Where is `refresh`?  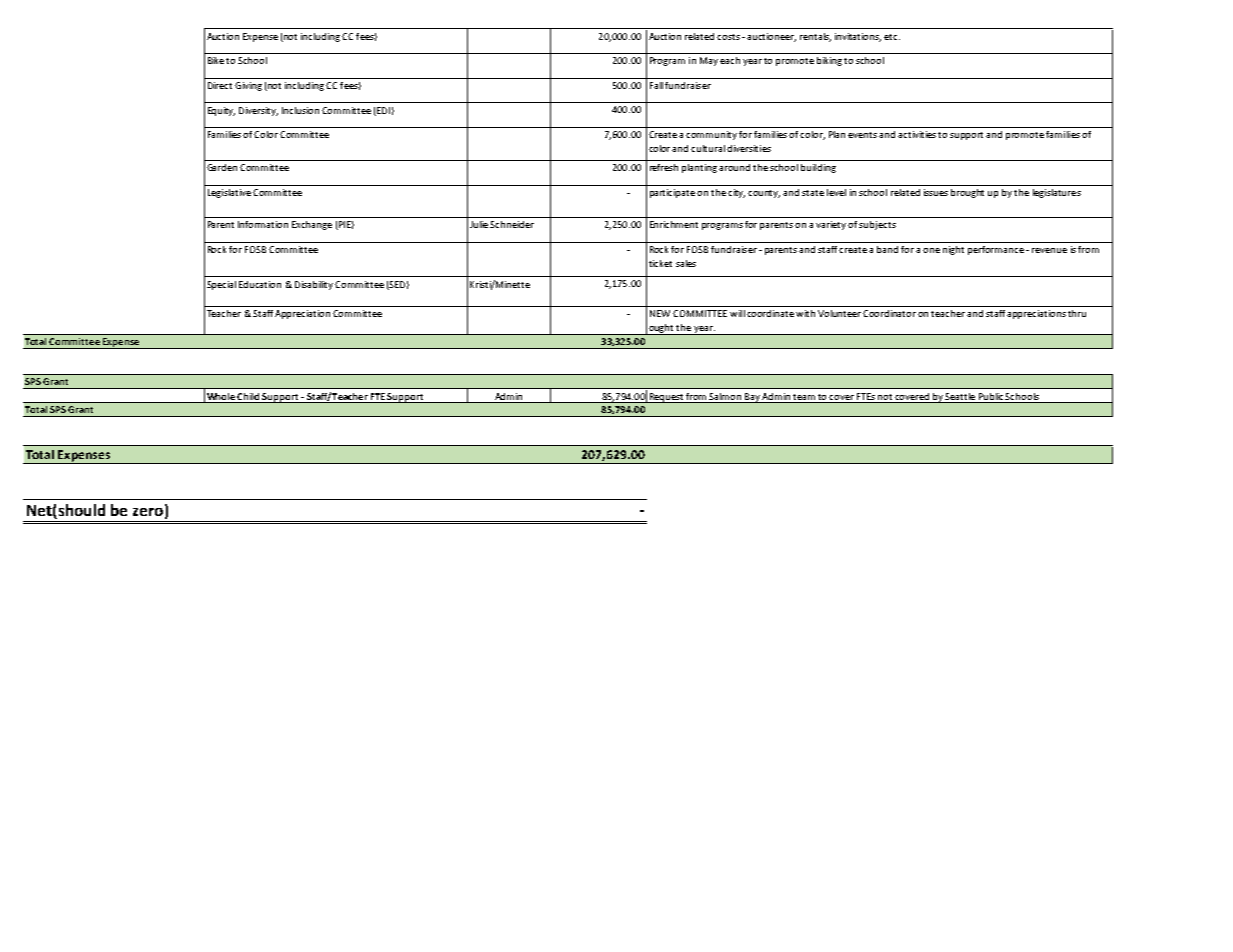 refresh is located at coordinates (664, 167).
